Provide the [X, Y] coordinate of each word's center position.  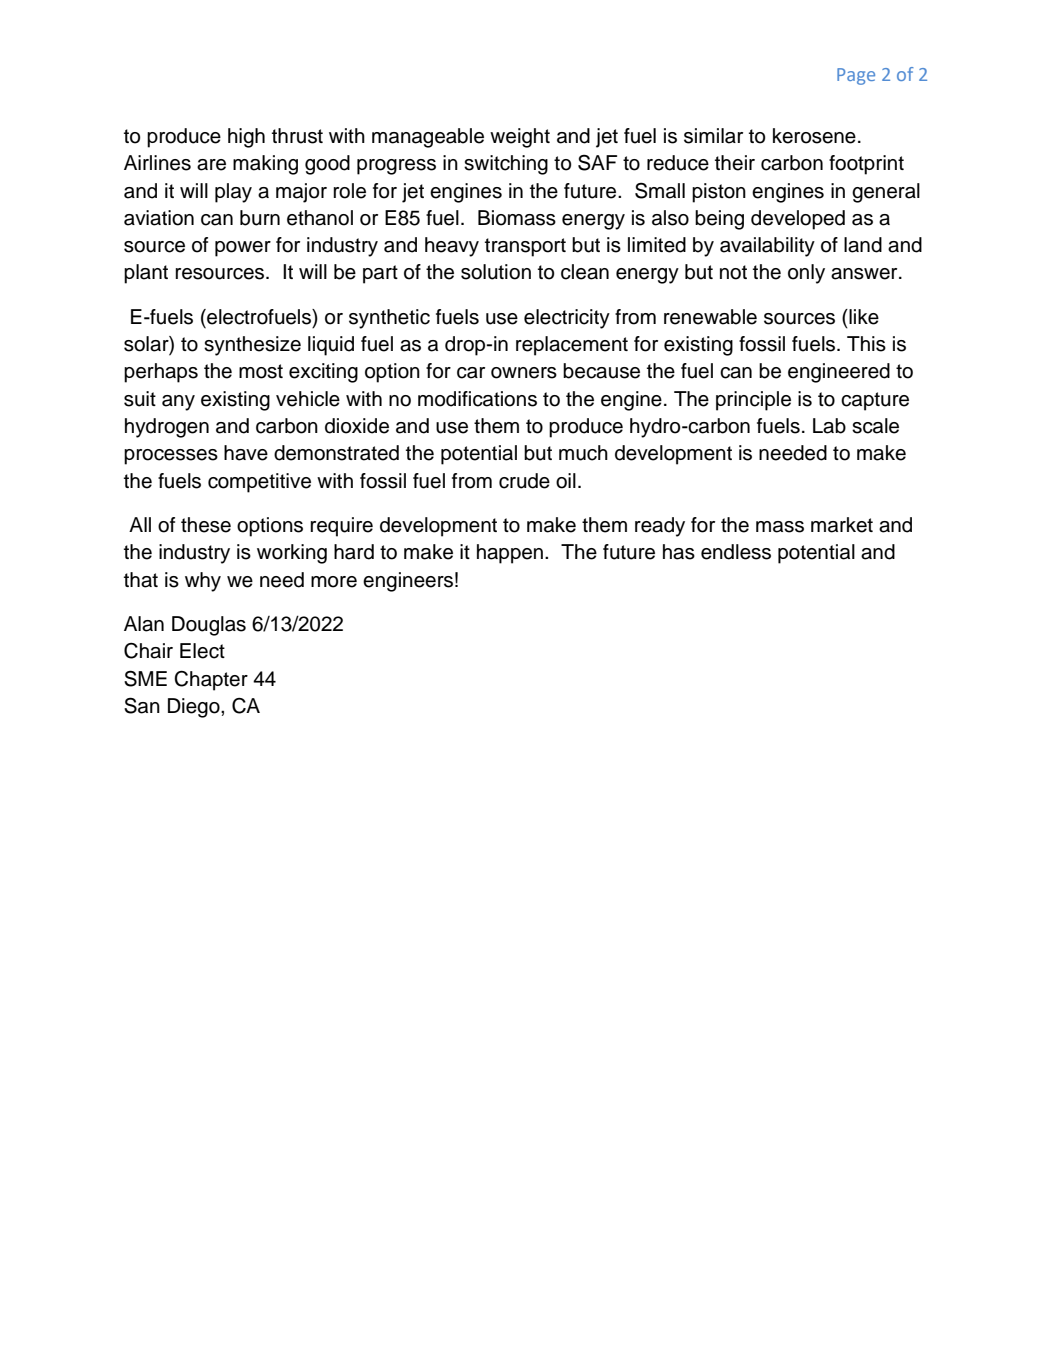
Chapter [211, 681]
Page [856, 76]
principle [753, 401]
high [246, 138]
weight [520, 138]
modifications [477, 399]
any [178, 403]
